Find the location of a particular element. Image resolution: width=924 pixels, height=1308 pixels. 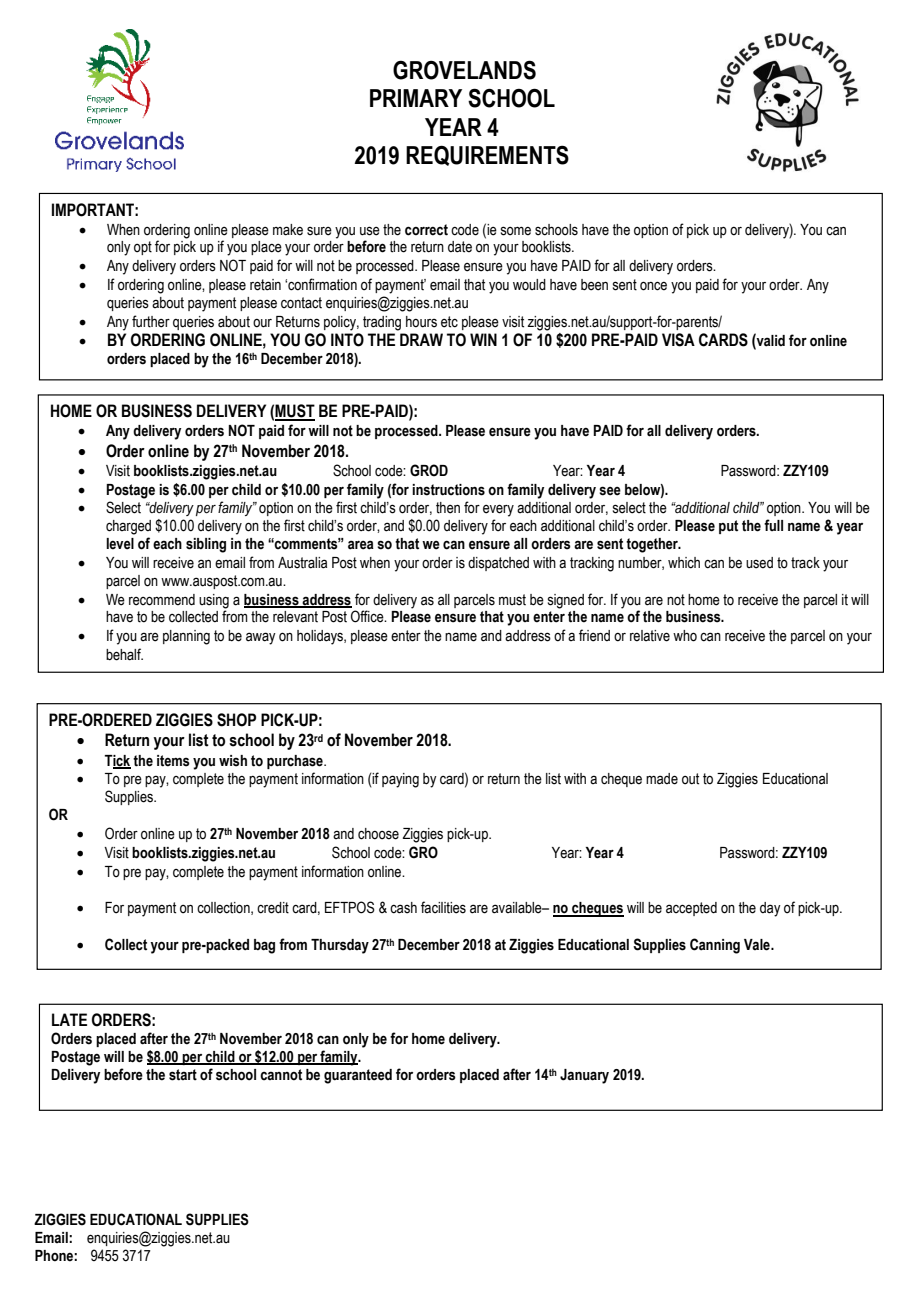

make is located at coordinates (288, 230).
